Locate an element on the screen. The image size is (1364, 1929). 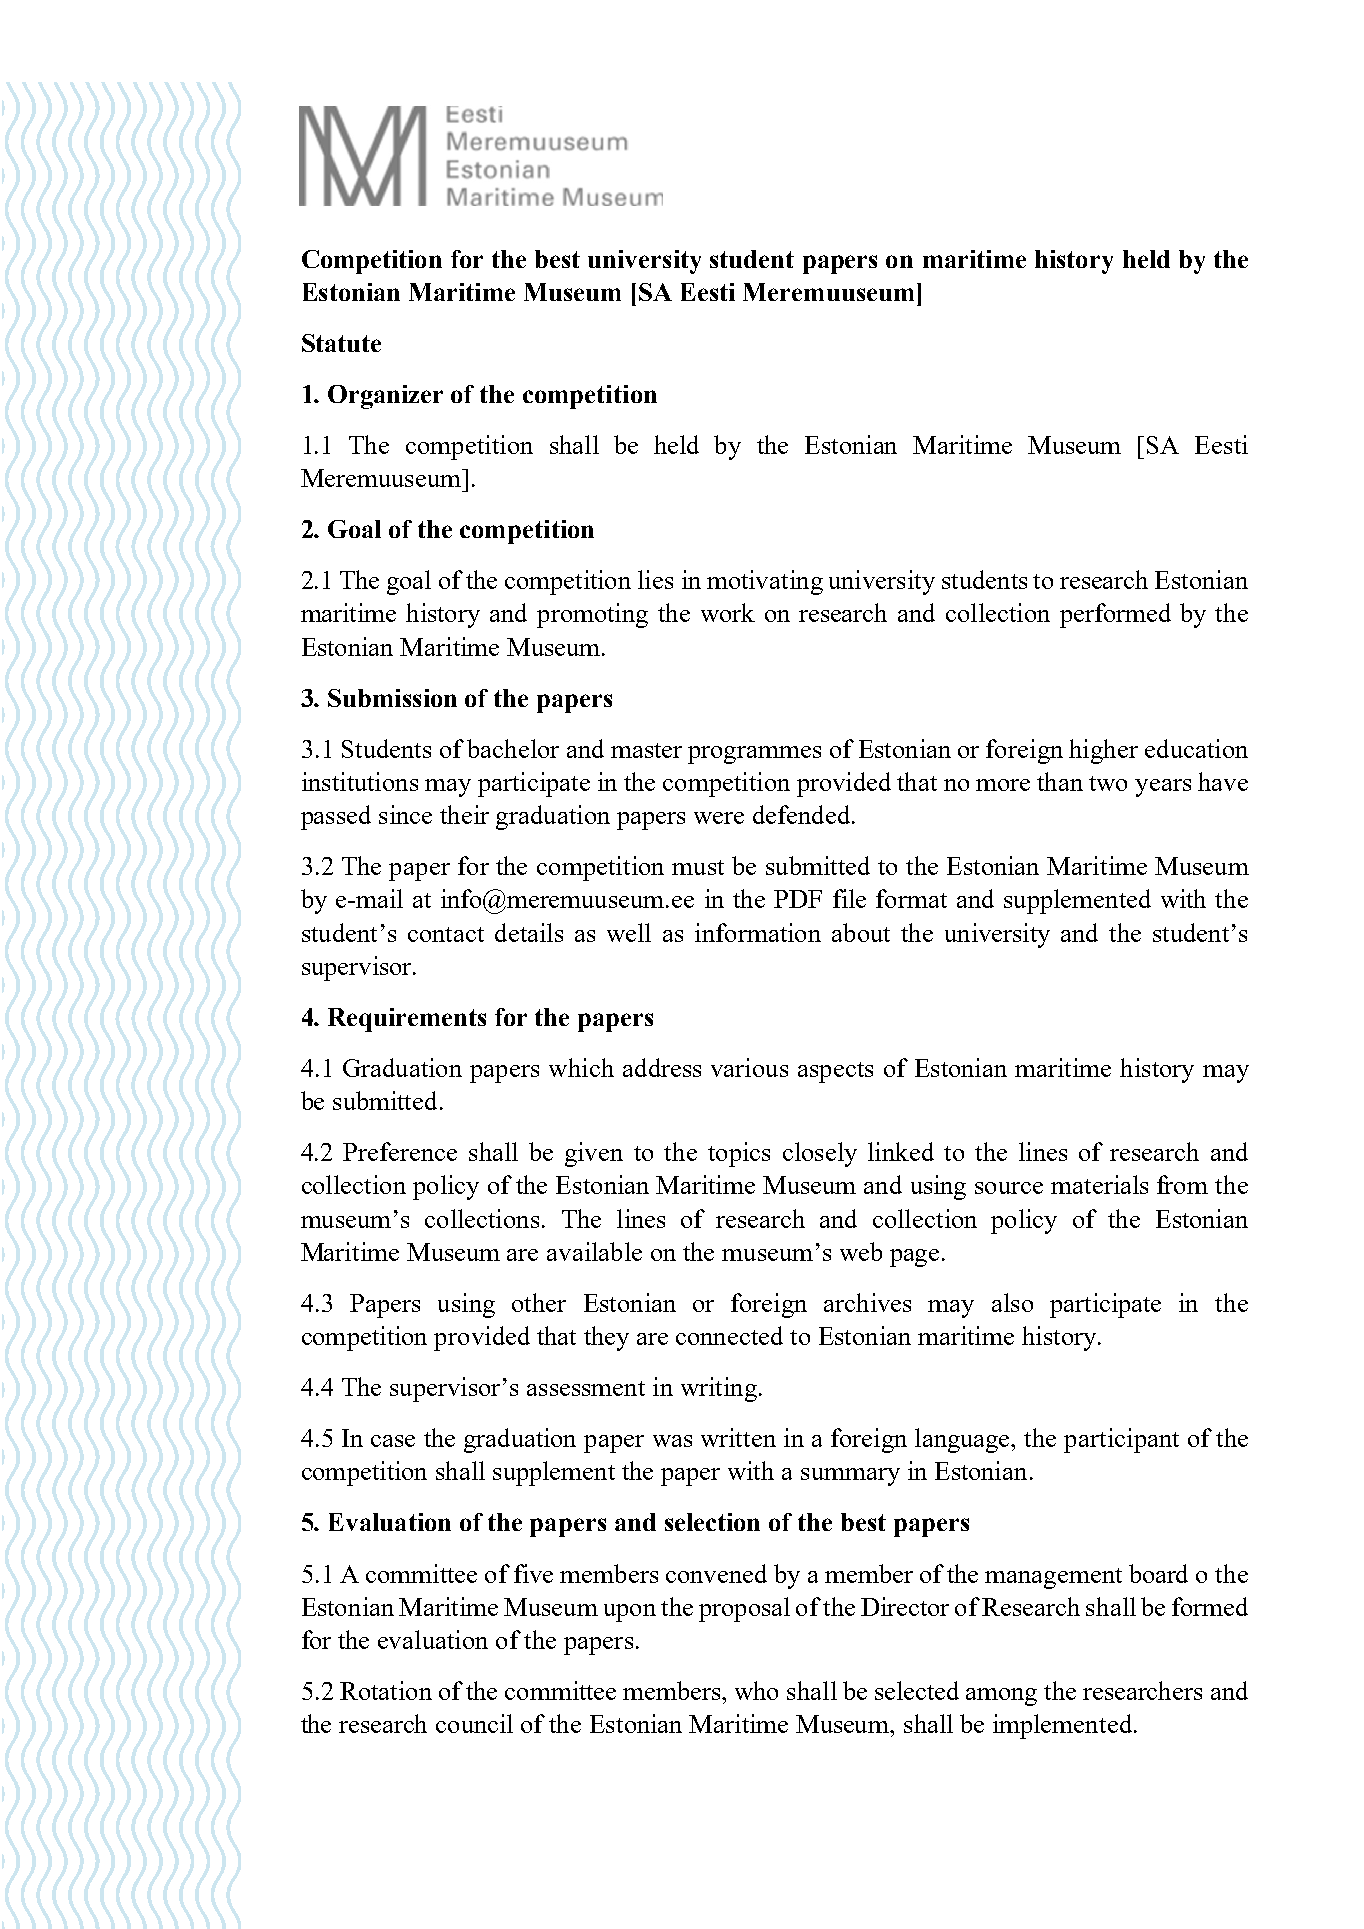
other is located at coordinates (539, 1302).
